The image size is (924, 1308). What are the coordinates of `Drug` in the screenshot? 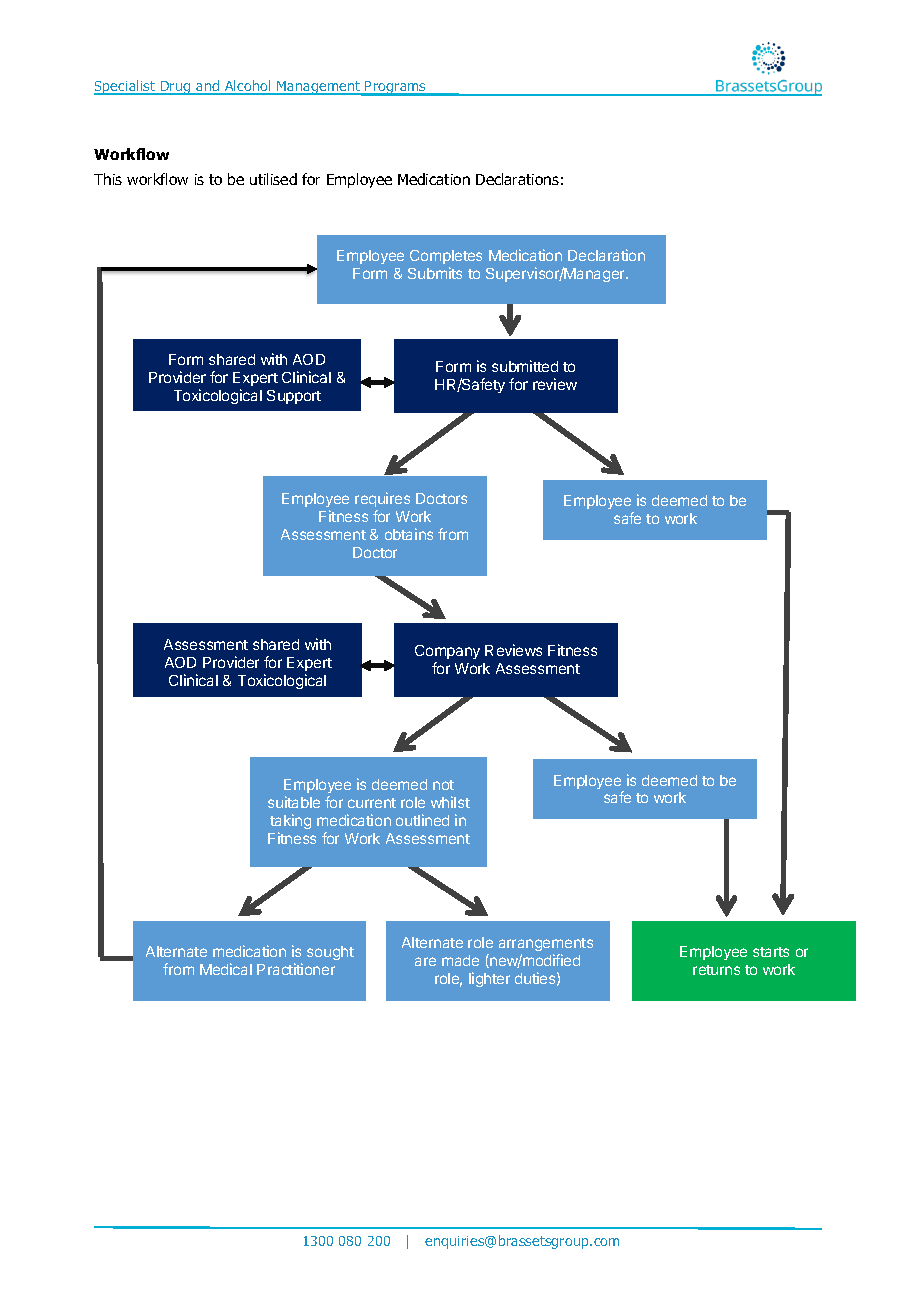 It's located at (176, 88).
